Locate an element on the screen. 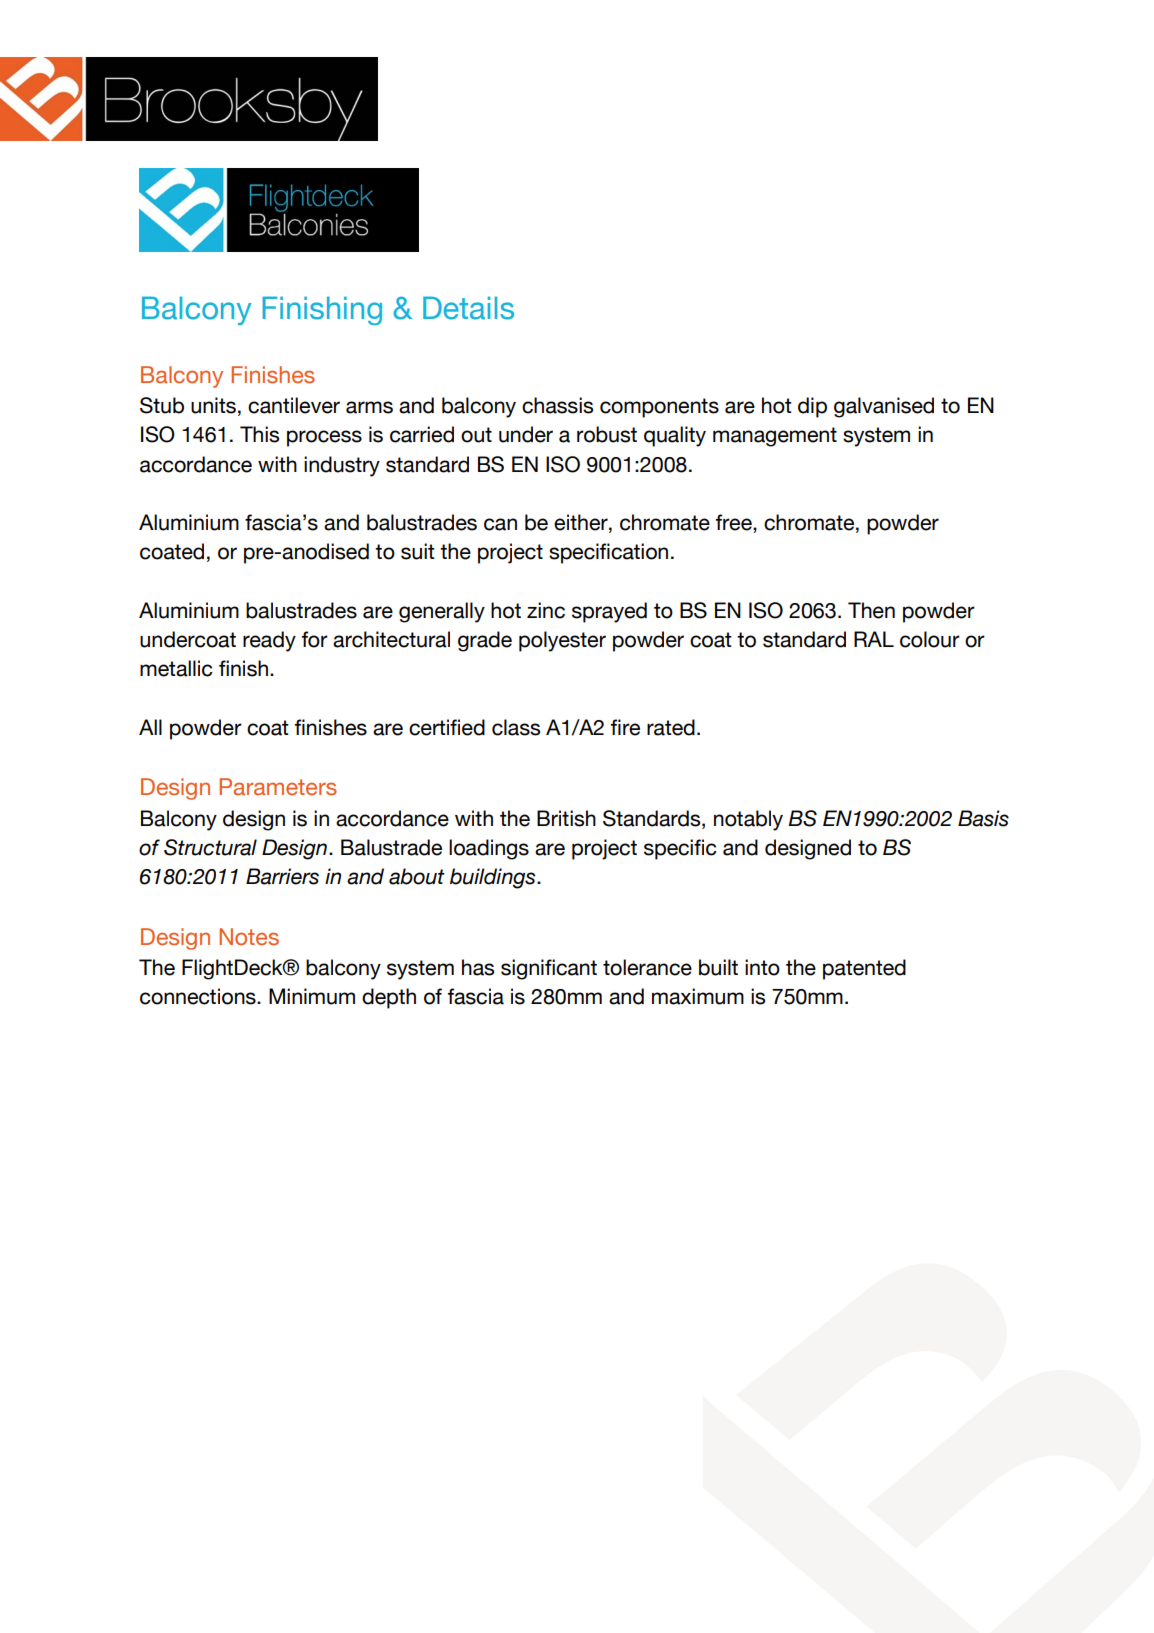  galvanised is located at coordinates (884, 407).
